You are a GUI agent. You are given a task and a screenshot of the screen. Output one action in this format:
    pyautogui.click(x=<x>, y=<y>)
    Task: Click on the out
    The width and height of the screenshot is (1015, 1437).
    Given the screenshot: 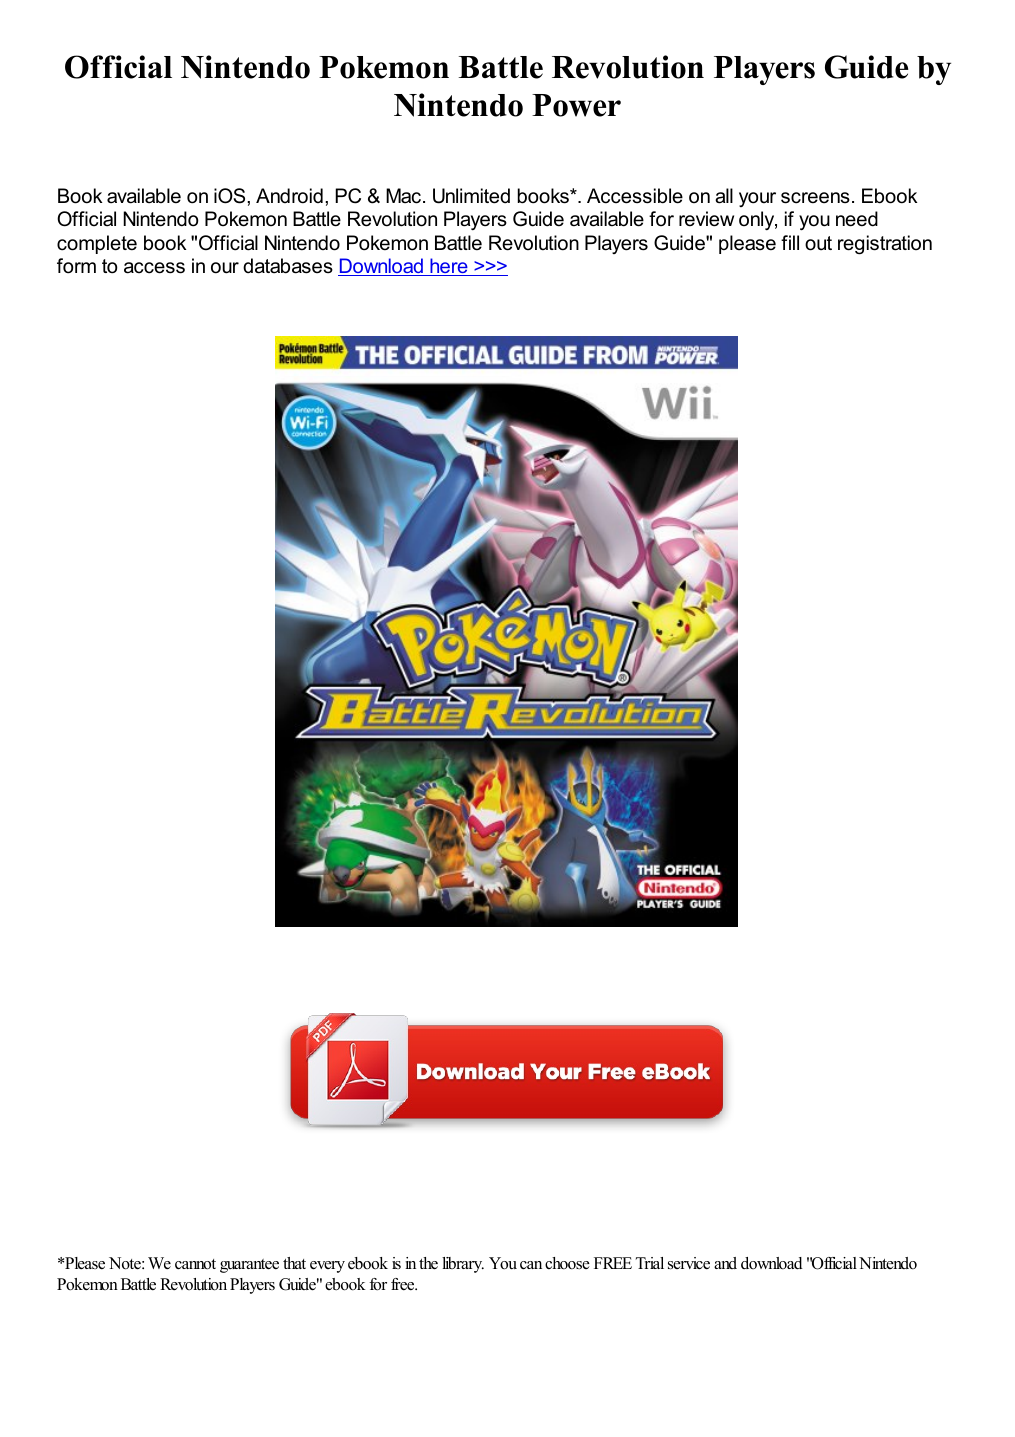 What is the action you would take?
    pyautogui.click(x=818, y=243)
